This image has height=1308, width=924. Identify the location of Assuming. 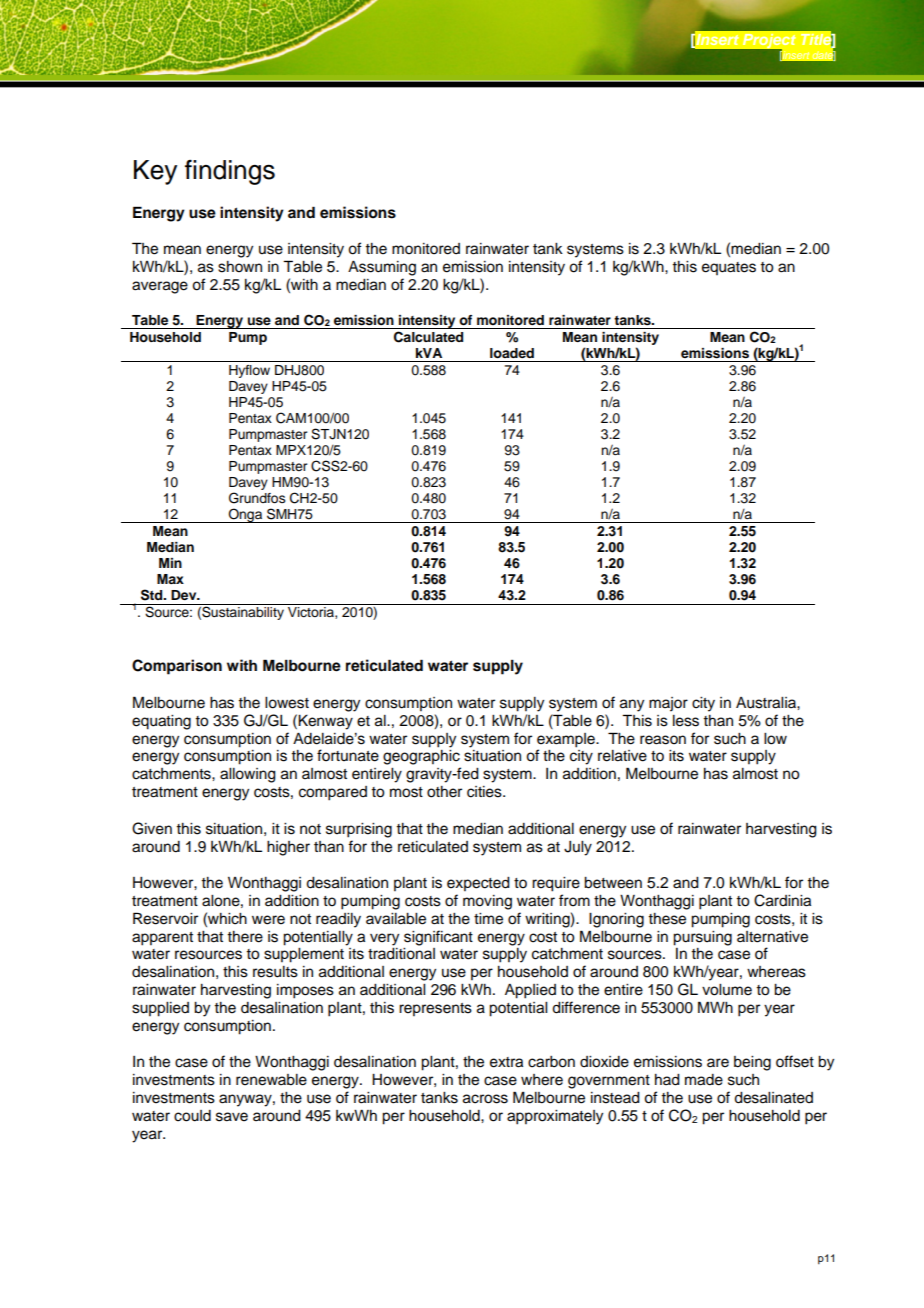
(382, 268).
